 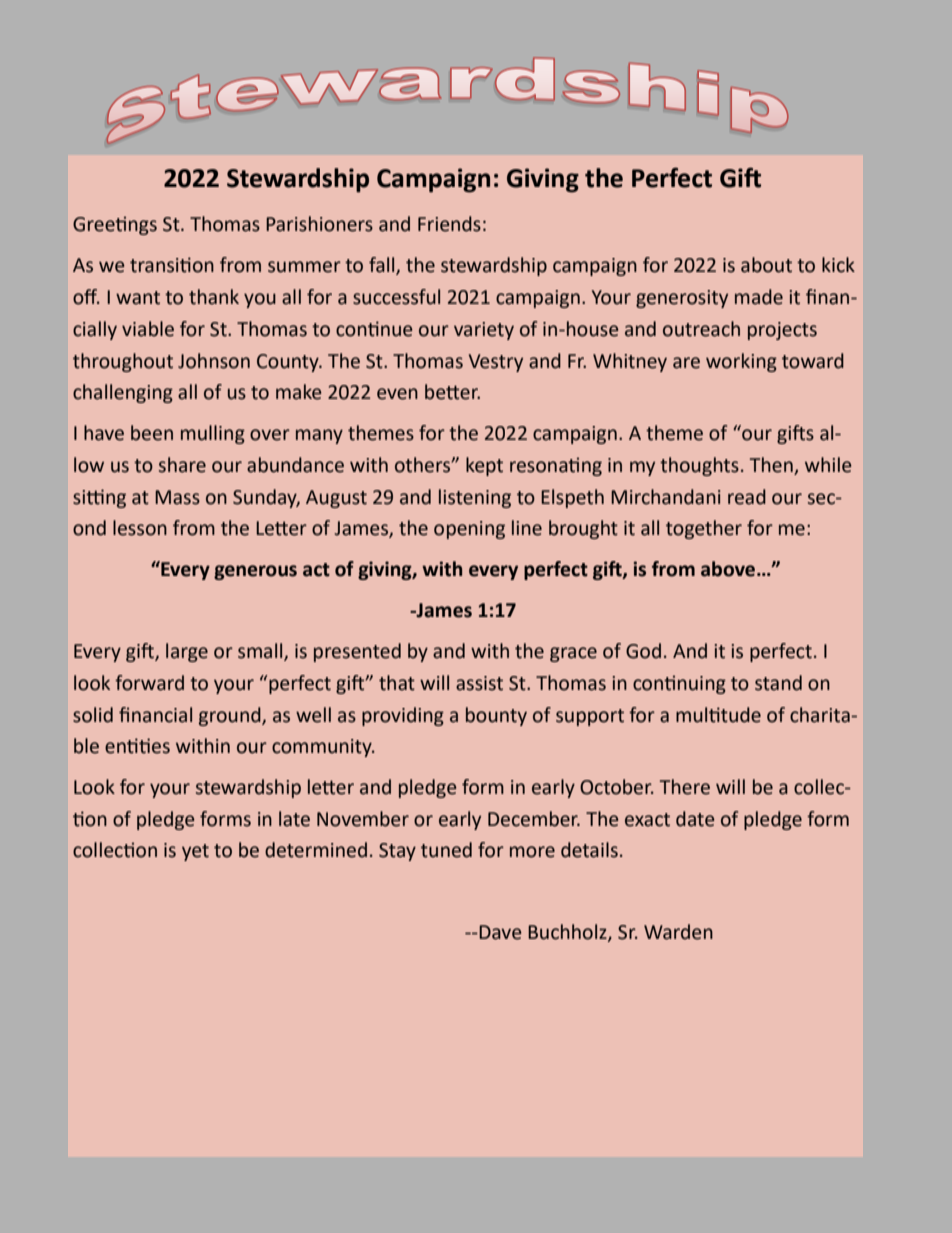 What do you see at coordinates (231, 716) in the document?
I see `ground` at bounding box center [231, 716].
